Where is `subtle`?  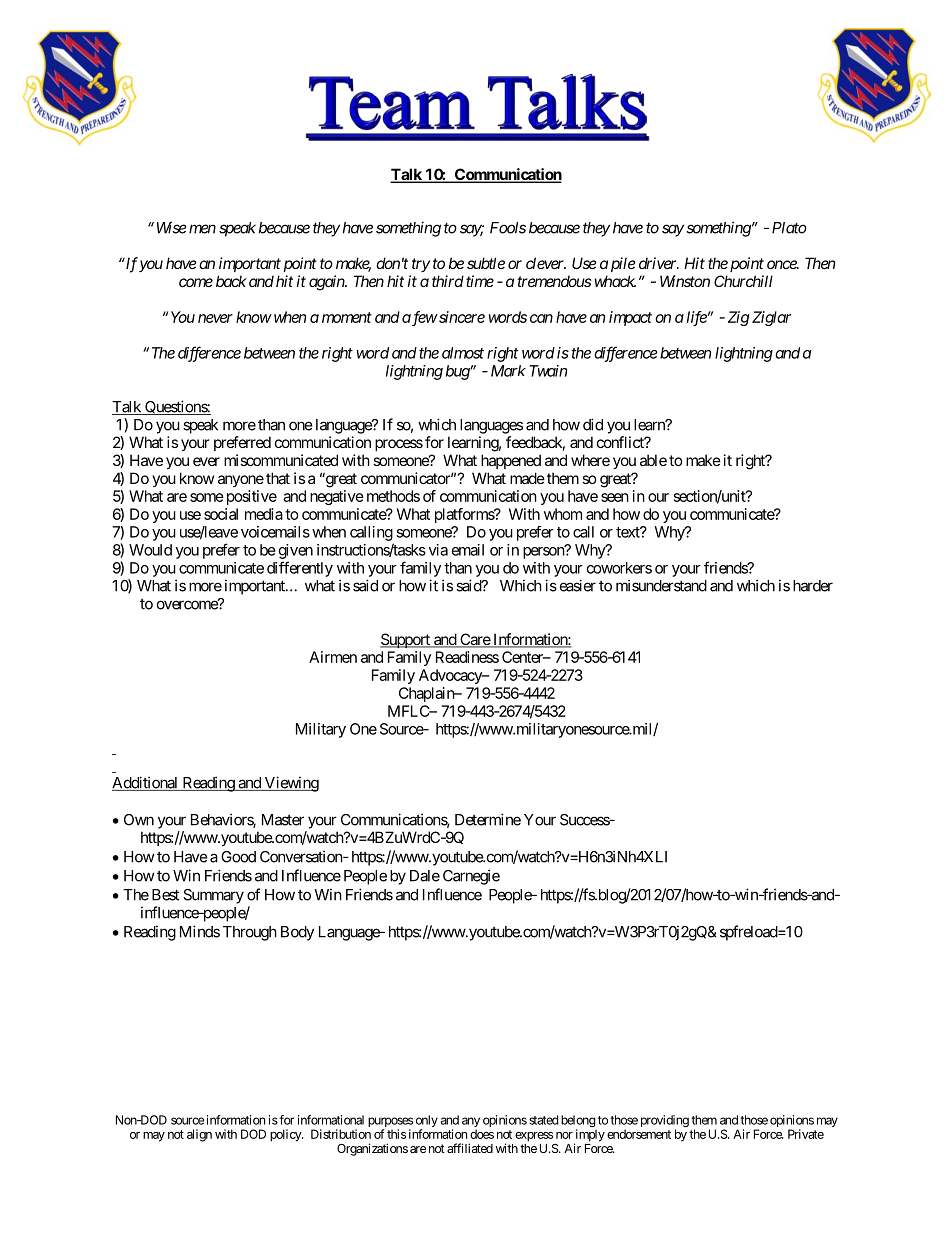 subtle is located at coordinates (486, 263).
